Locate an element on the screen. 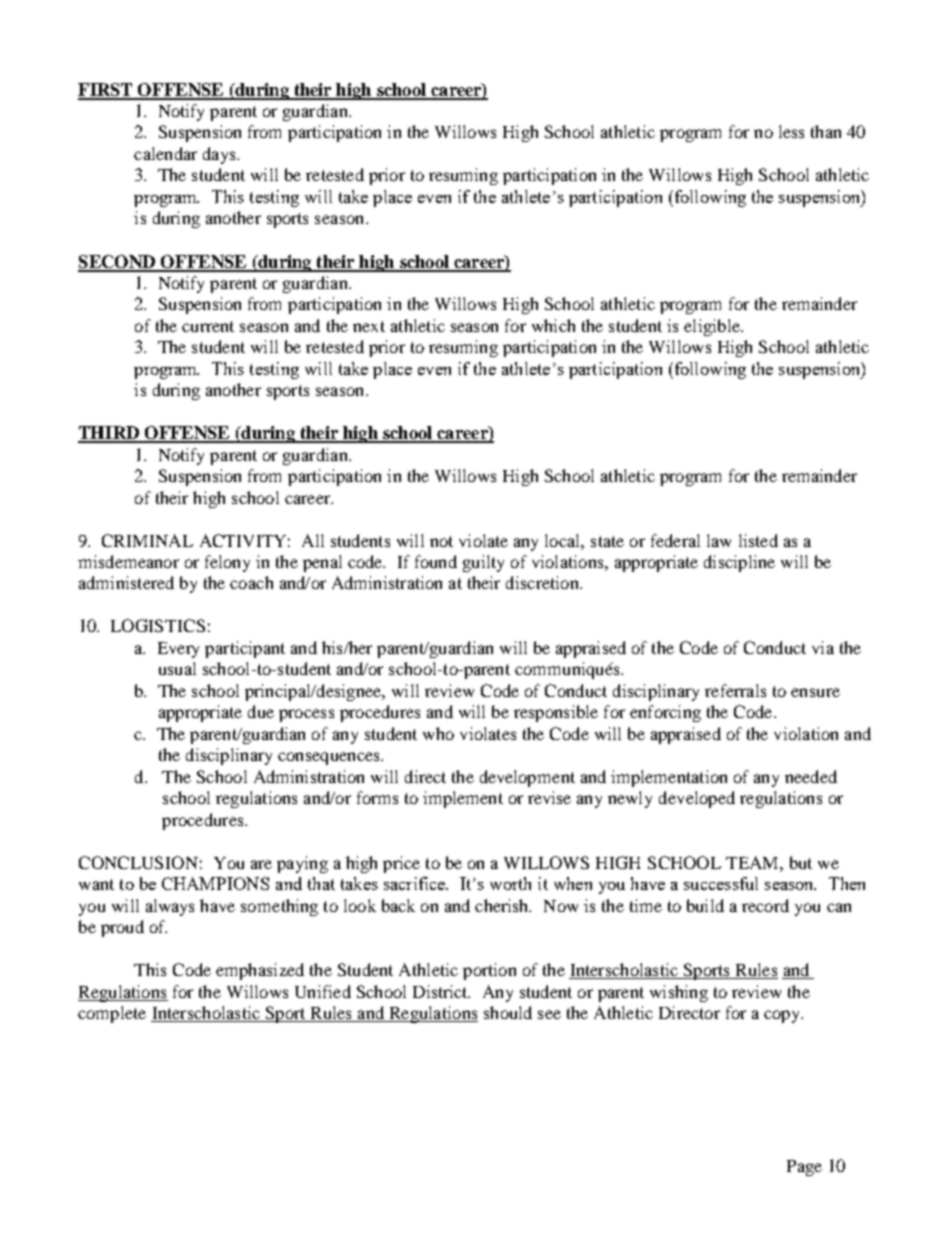  next is located at coordinates (369, 326).
